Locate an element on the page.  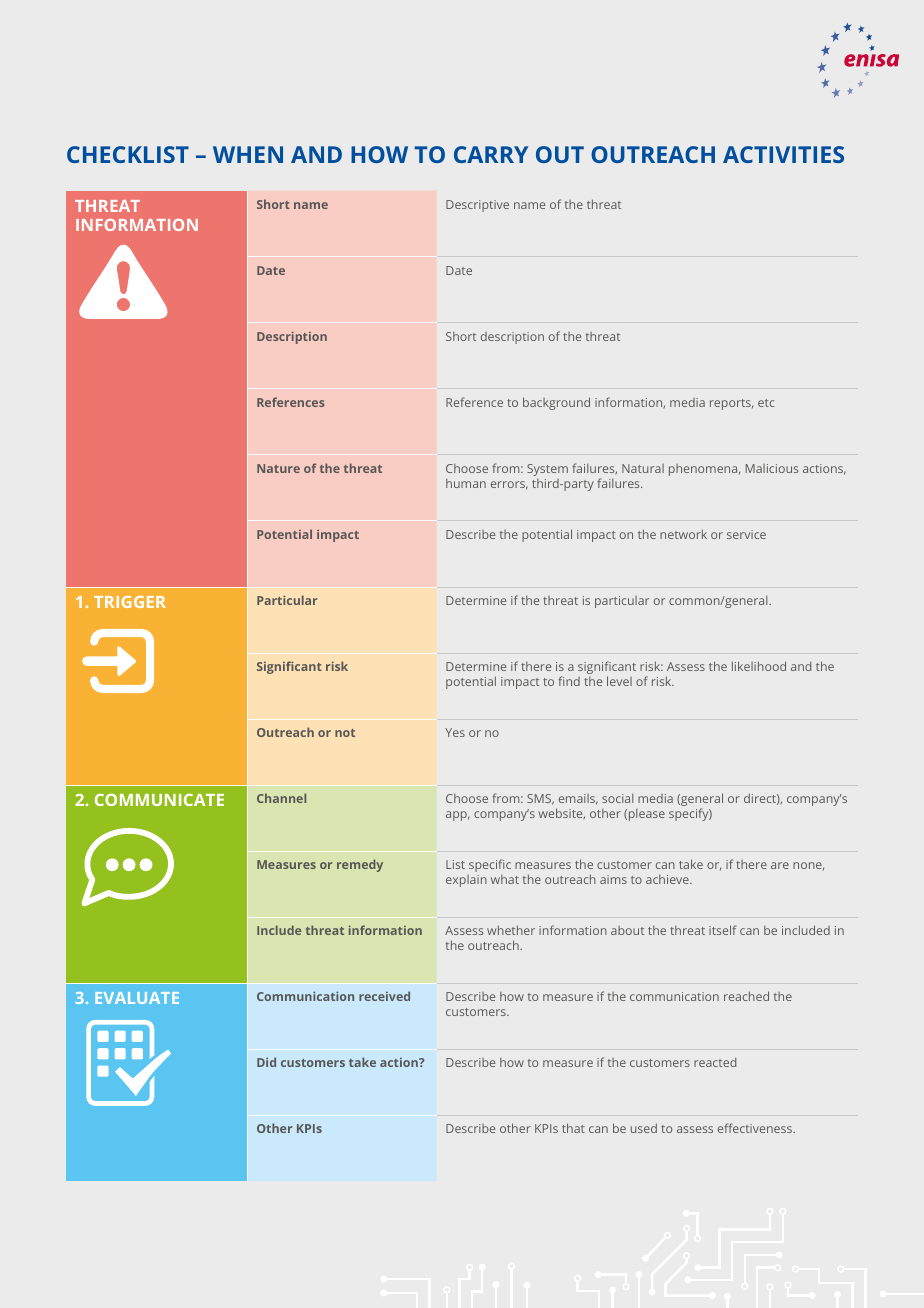
background is located at coordinates (556, 403).
